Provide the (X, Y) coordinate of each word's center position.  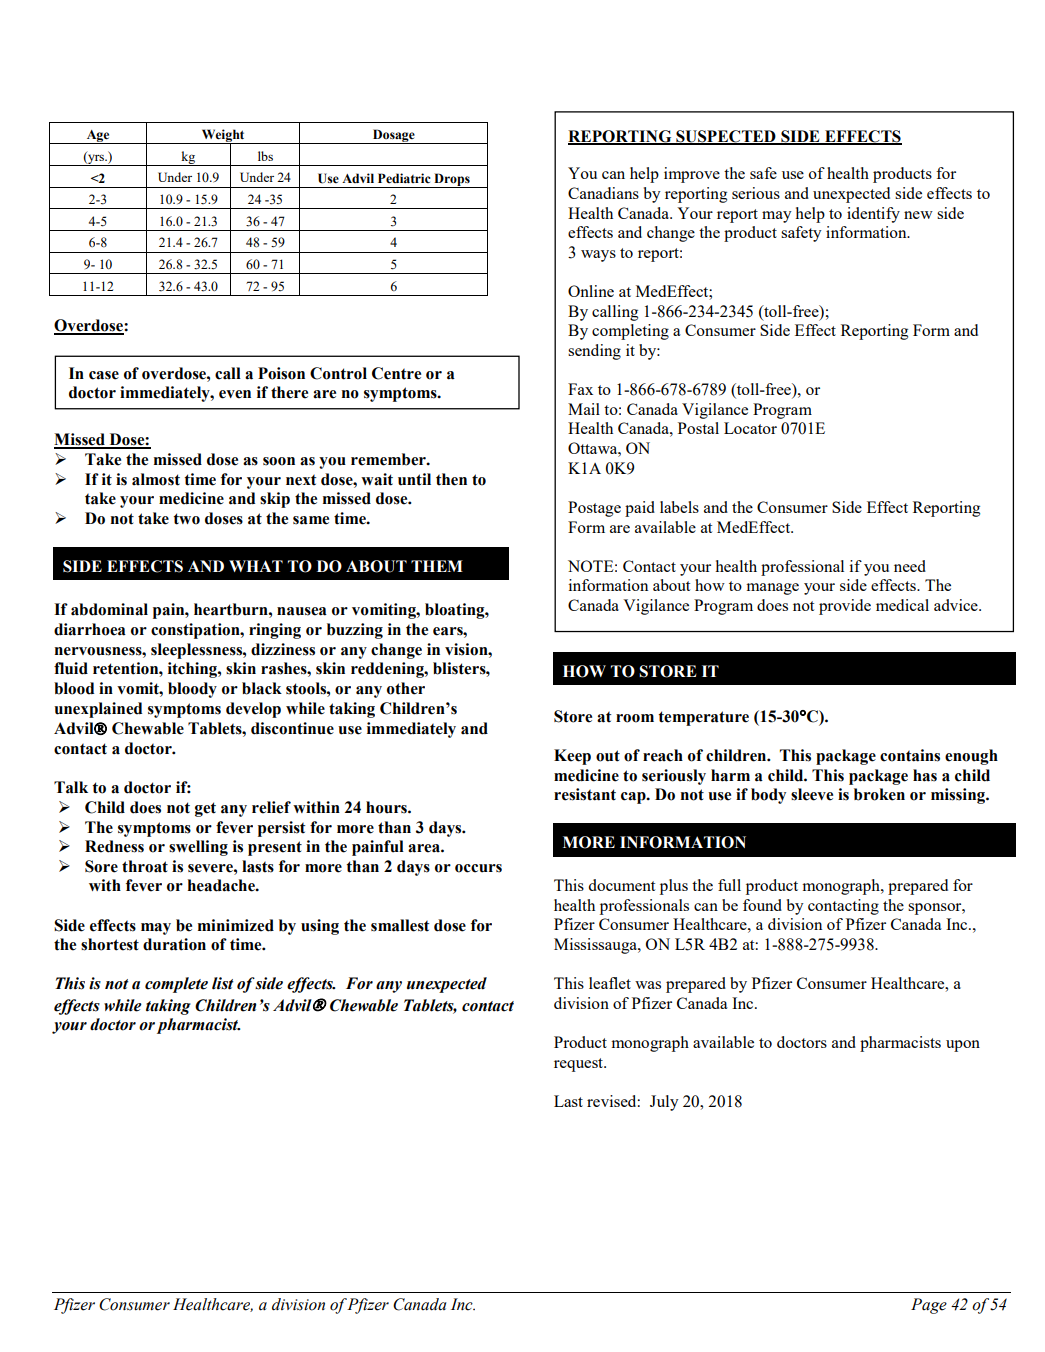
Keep (572, 757)
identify (873, 215)
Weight (223, 137)
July (664, 1103)
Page (929, 1306)
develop (253, 710)
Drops (452, 180)
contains (910, 755)
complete (176, 985)
